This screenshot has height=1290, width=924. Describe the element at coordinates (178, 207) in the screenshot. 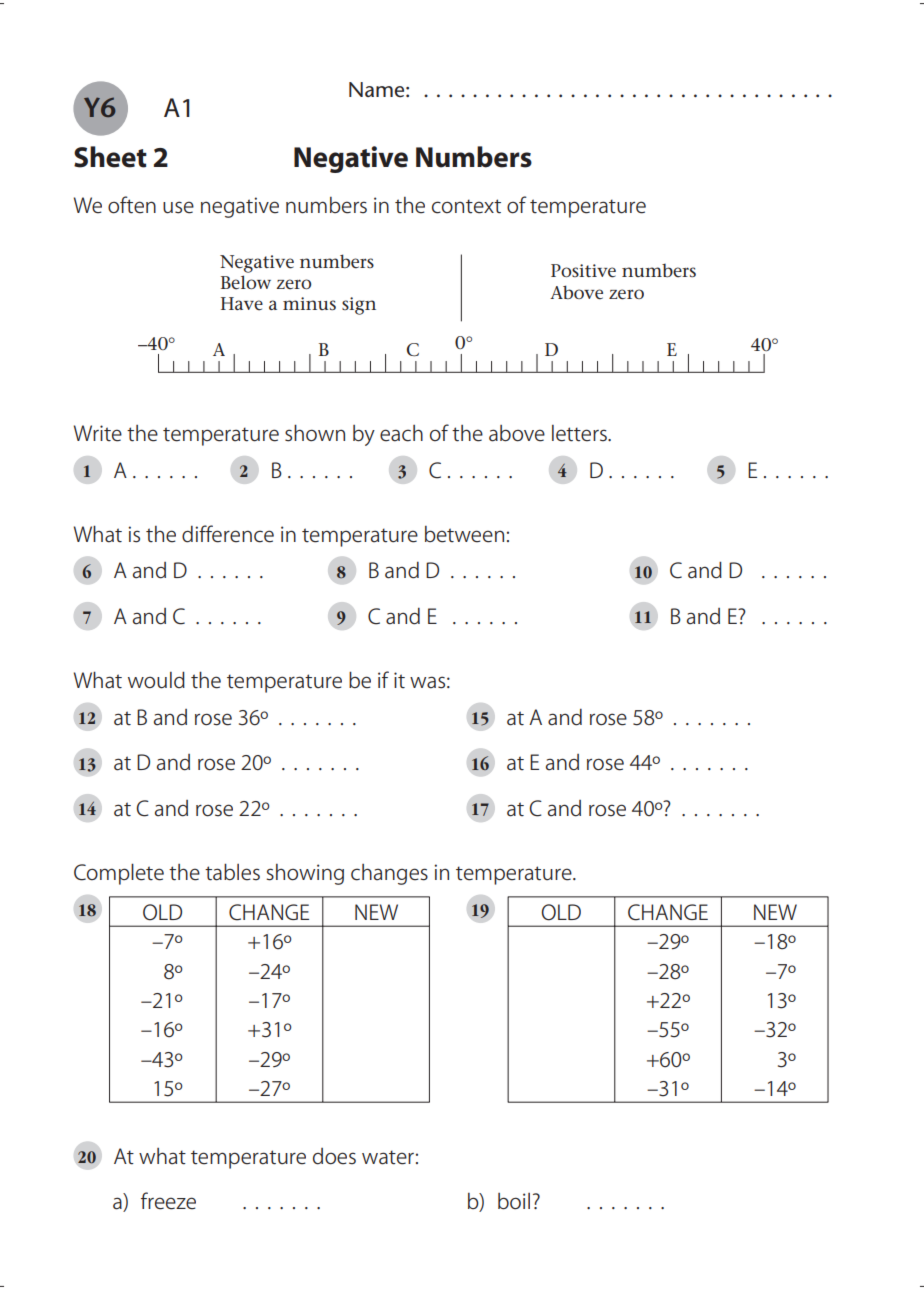

I see `use` at that location.
